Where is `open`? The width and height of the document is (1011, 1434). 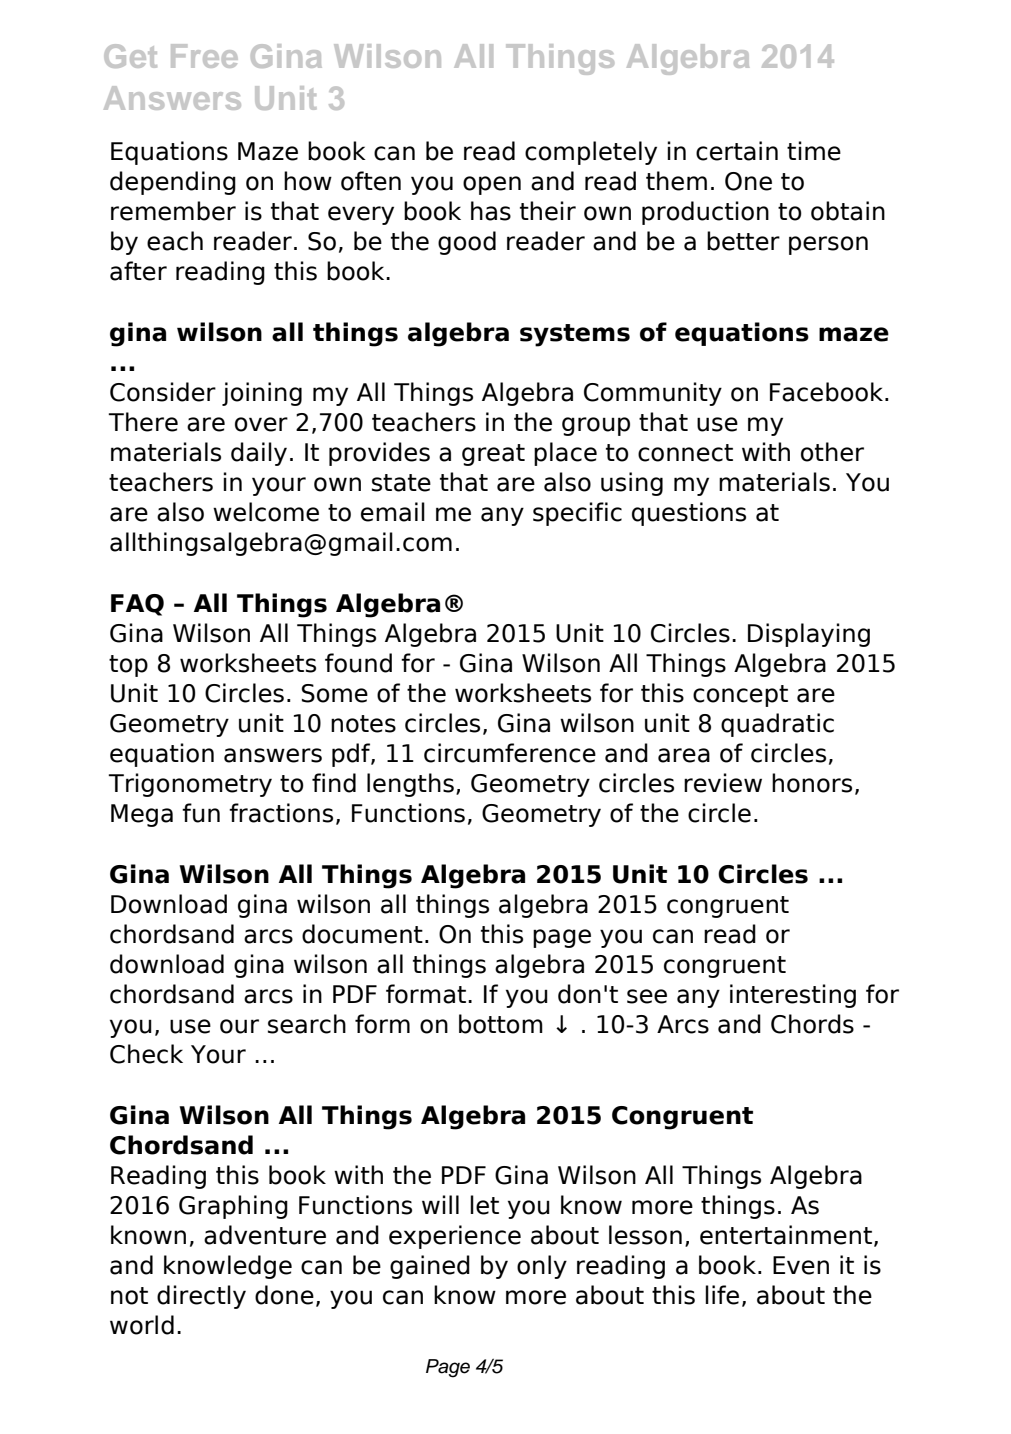
open is located at coordinates (492, 185).
